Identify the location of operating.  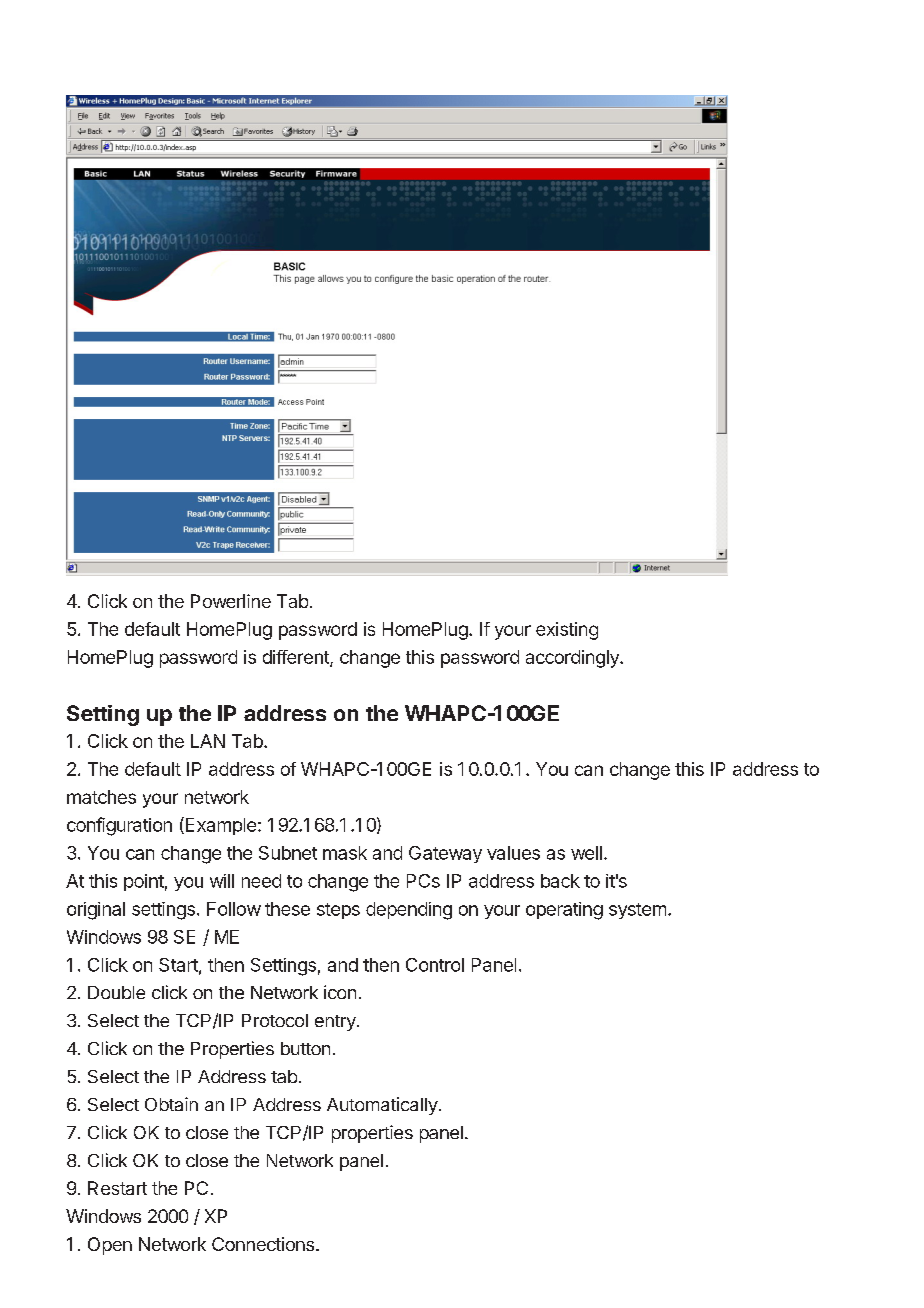
(564, 911).
